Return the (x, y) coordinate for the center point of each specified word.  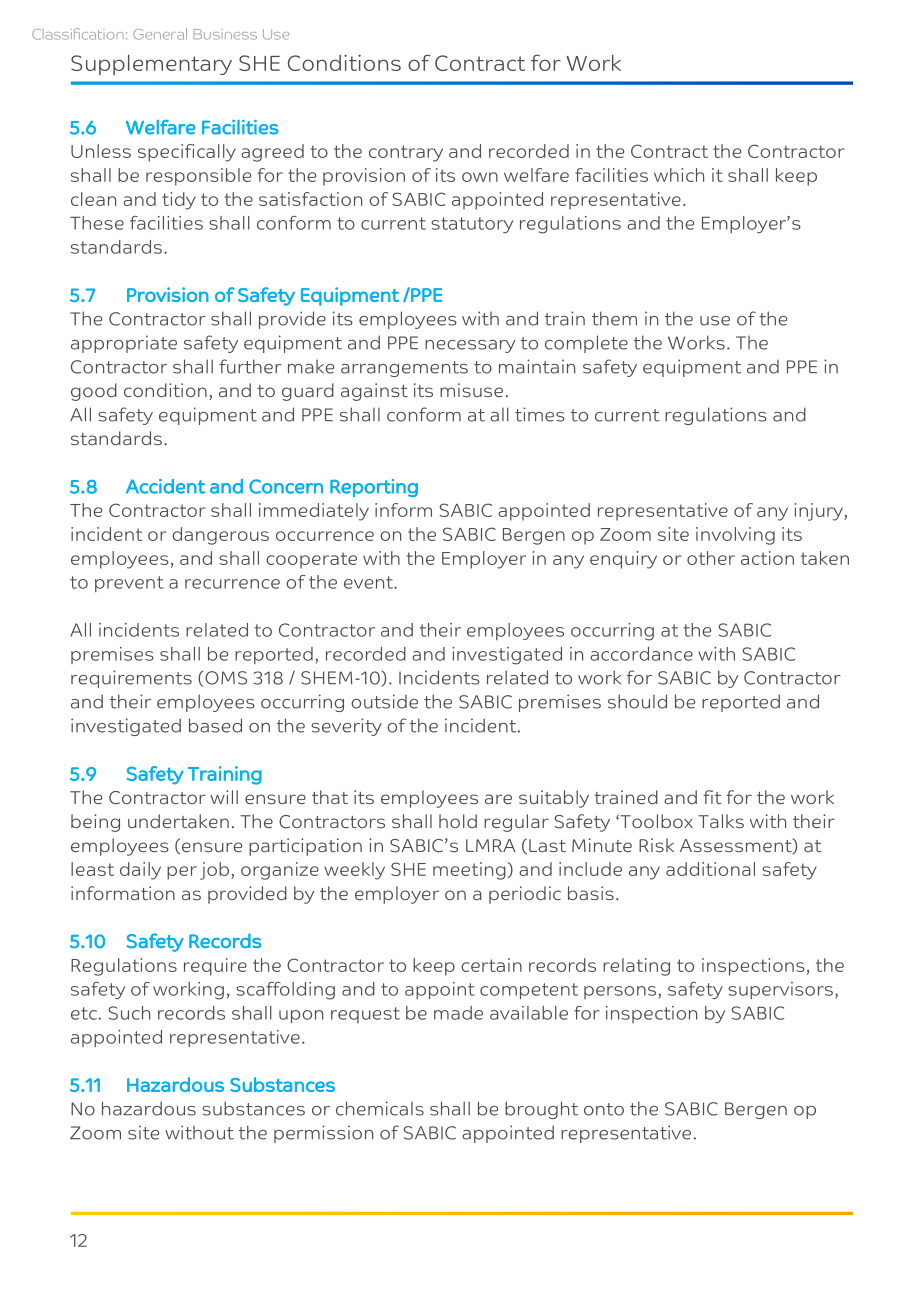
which (679, 175)
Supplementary (151, 65)
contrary (406, 153)
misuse (471, 390)
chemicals (380, 1108)
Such (129, 1013)
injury (819, 512)
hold (458, 821)
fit (712, 797)
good (94, 392)
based (215, 725)
